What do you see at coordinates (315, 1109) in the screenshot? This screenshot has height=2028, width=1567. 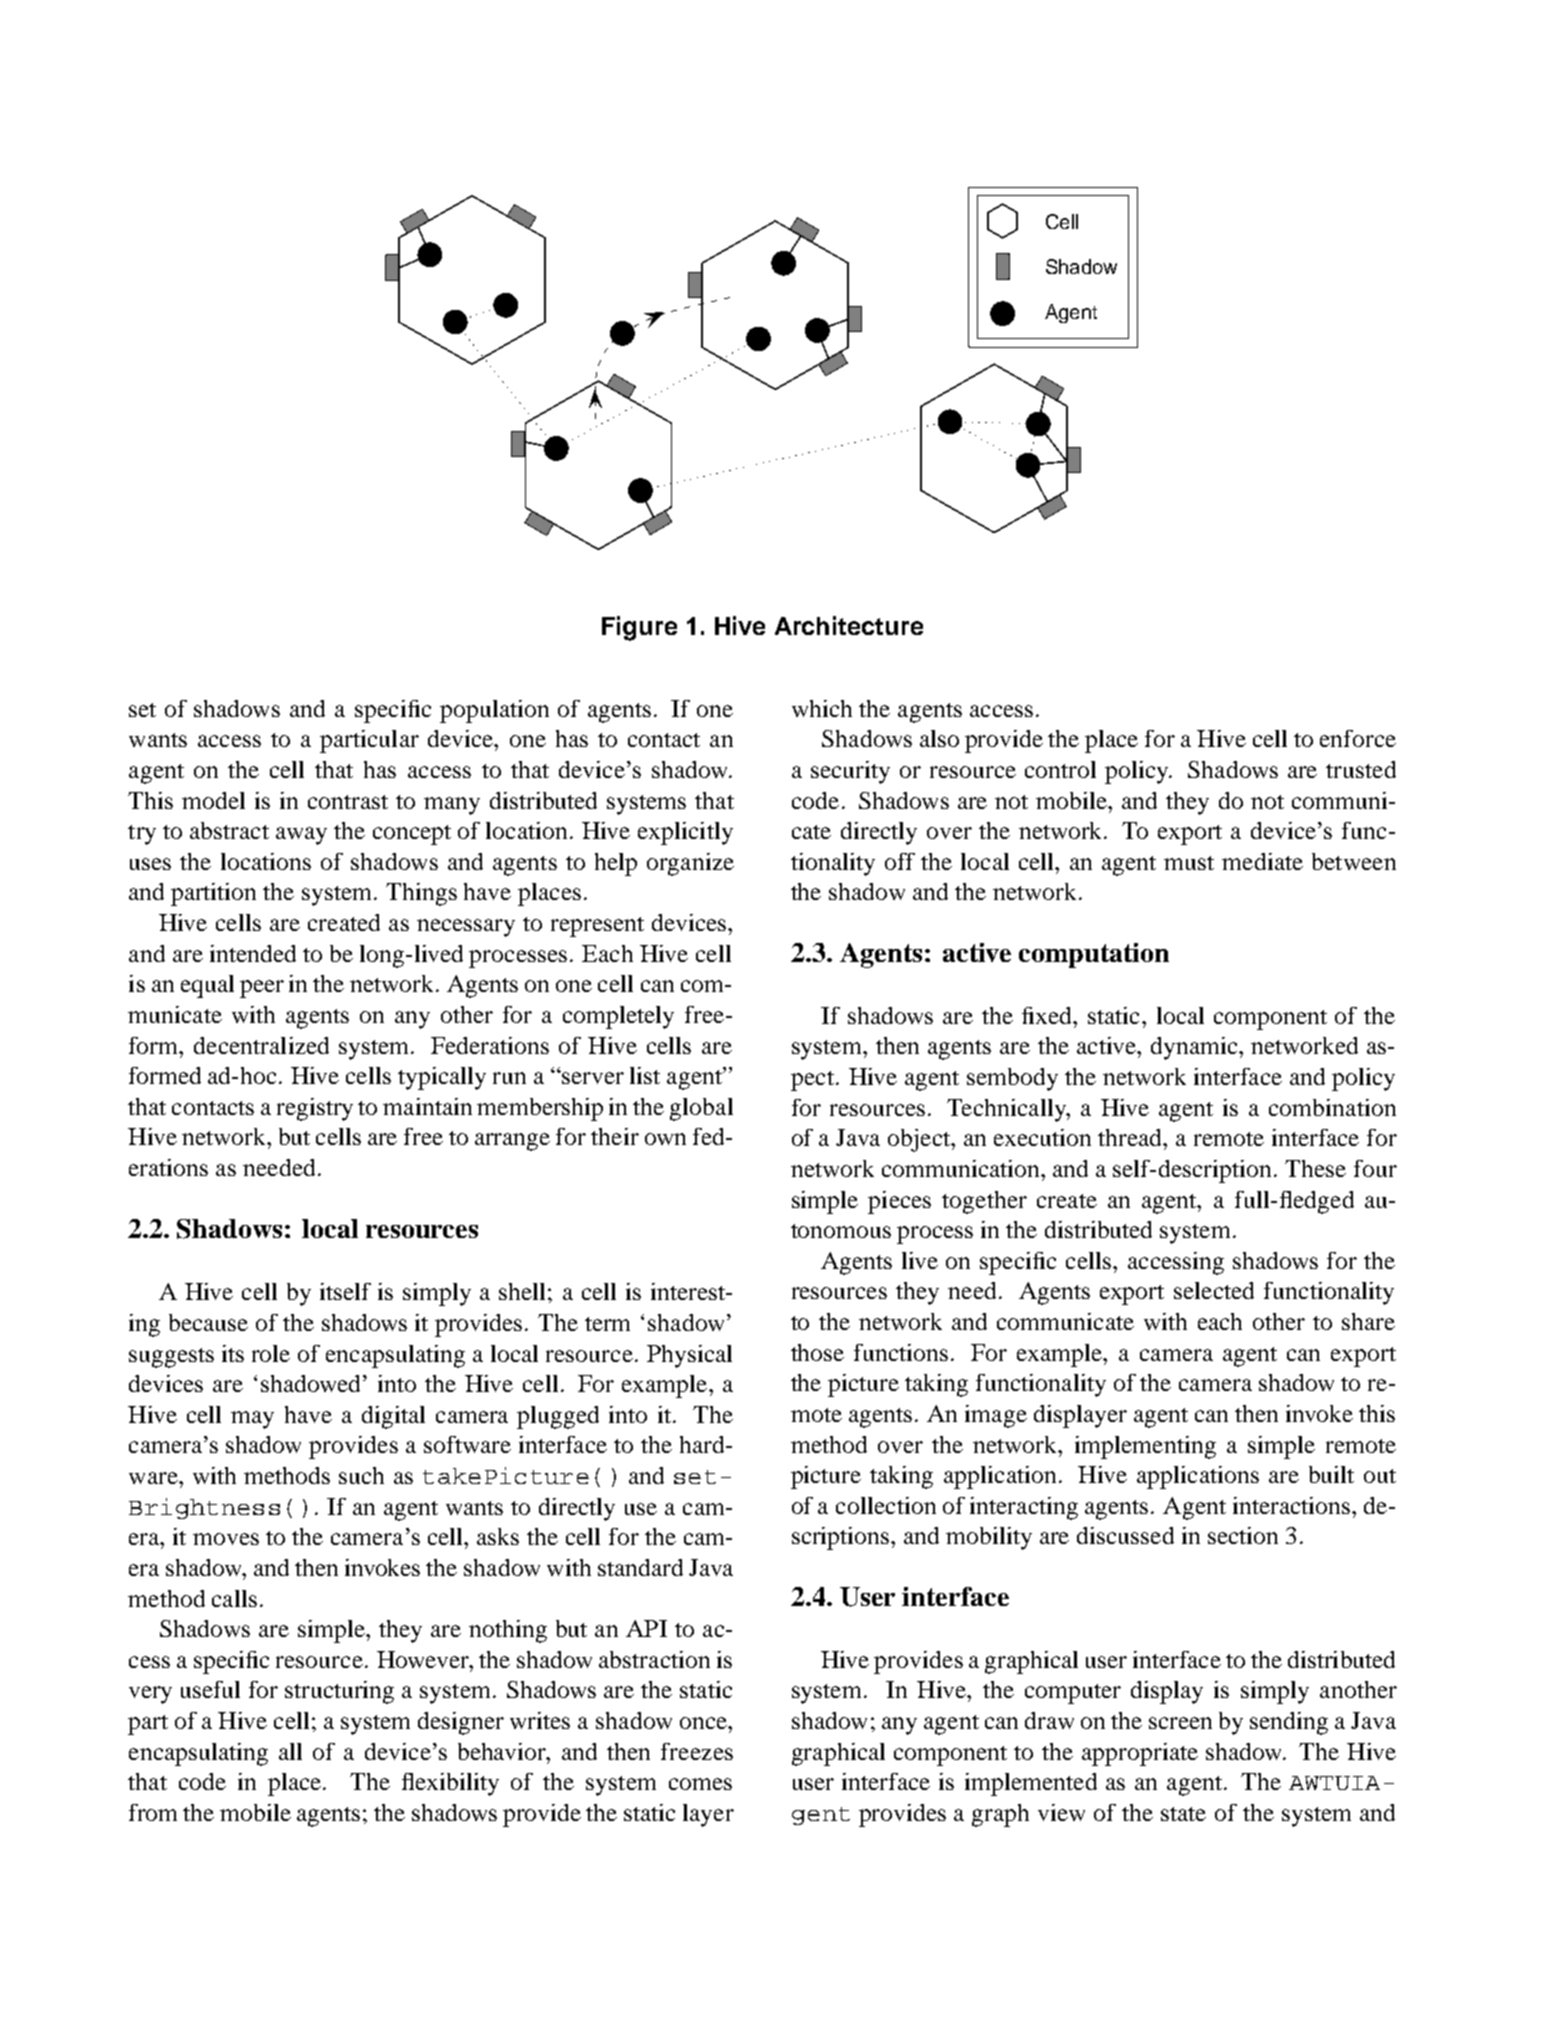 I see `registry` at bounding box center [315, 1109].
